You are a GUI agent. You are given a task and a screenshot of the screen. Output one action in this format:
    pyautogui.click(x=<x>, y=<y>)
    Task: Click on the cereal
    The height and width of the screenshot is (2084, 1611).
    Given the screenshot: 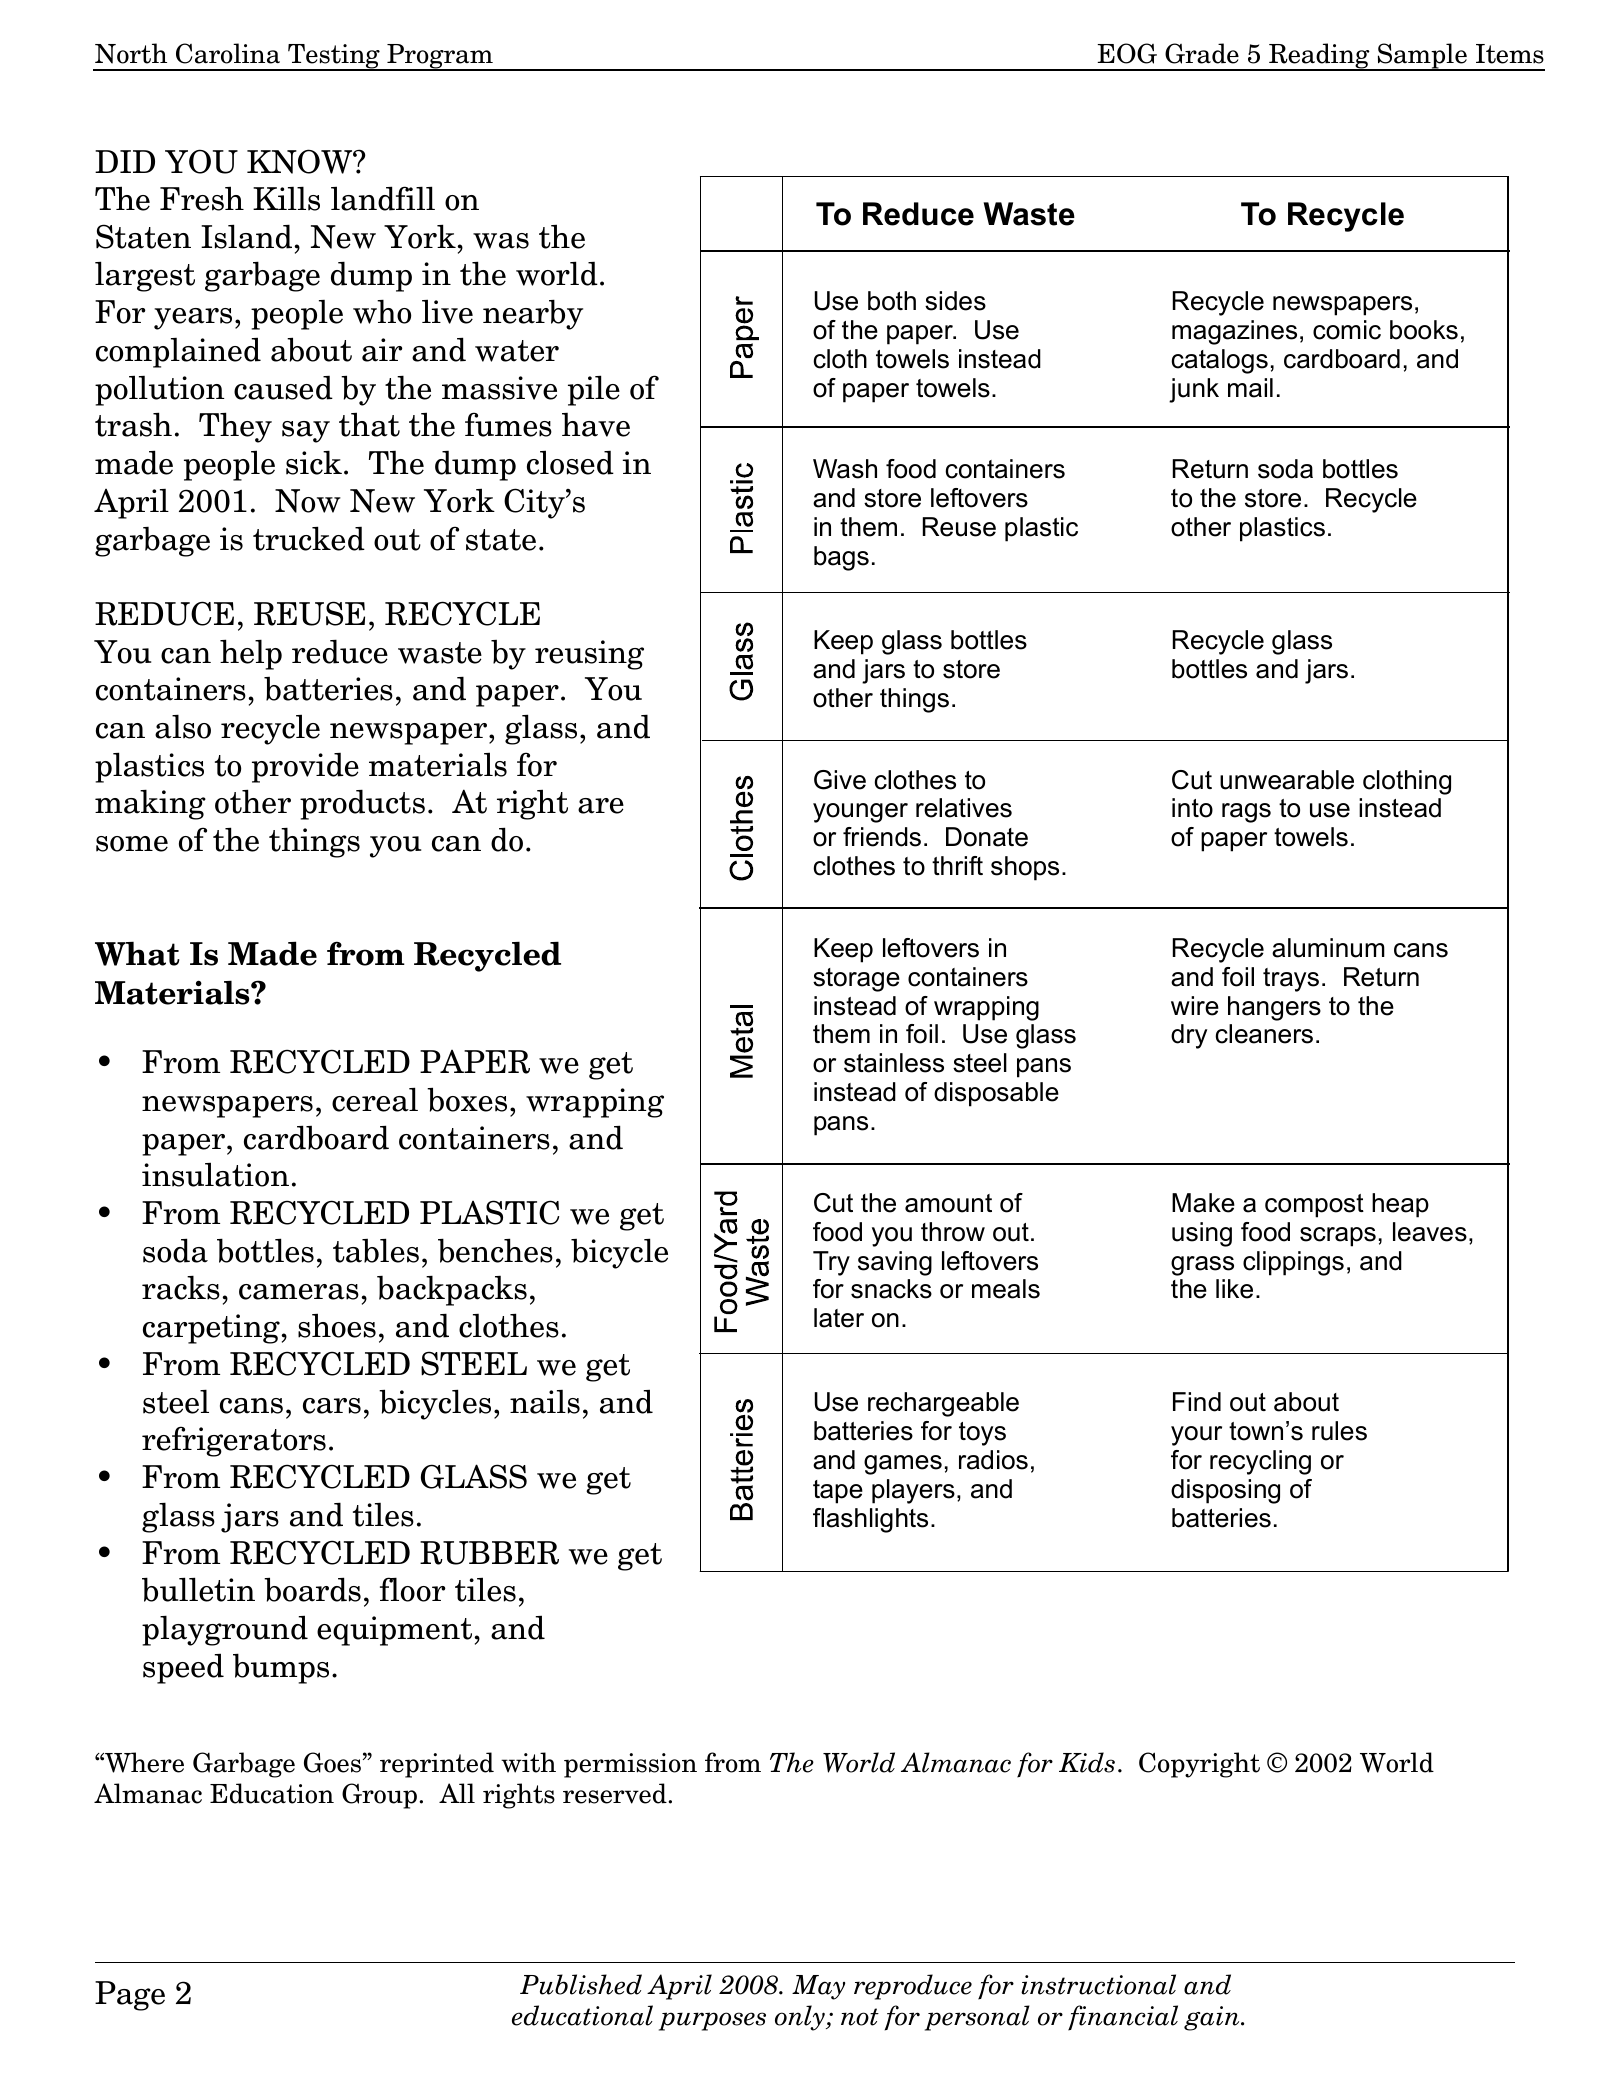 What is the action you would take?
    pyautogui.click(x=375, y=1099)
